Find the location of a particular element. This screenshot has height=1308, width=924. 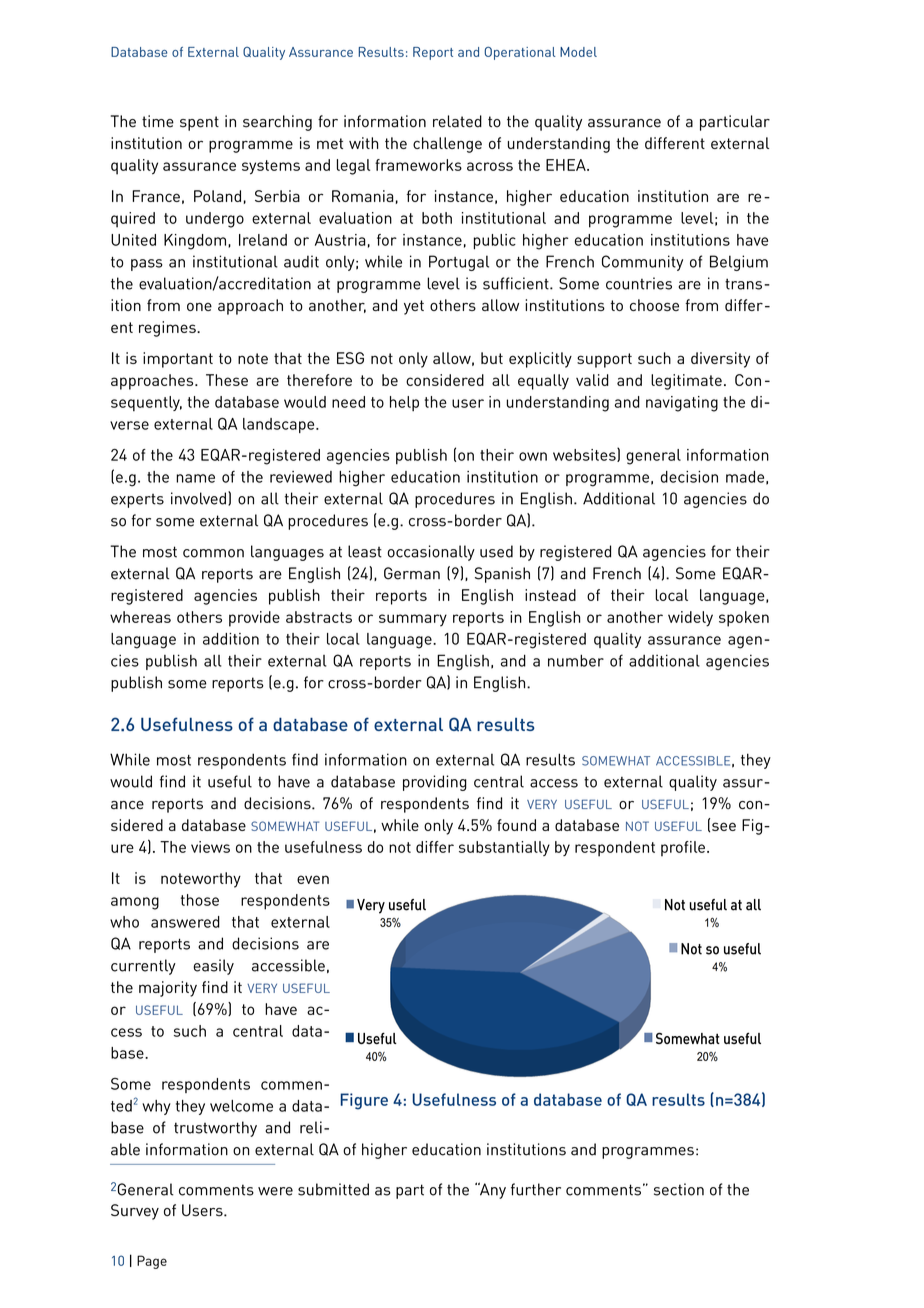

provide is located at coordinates (254, 619).
